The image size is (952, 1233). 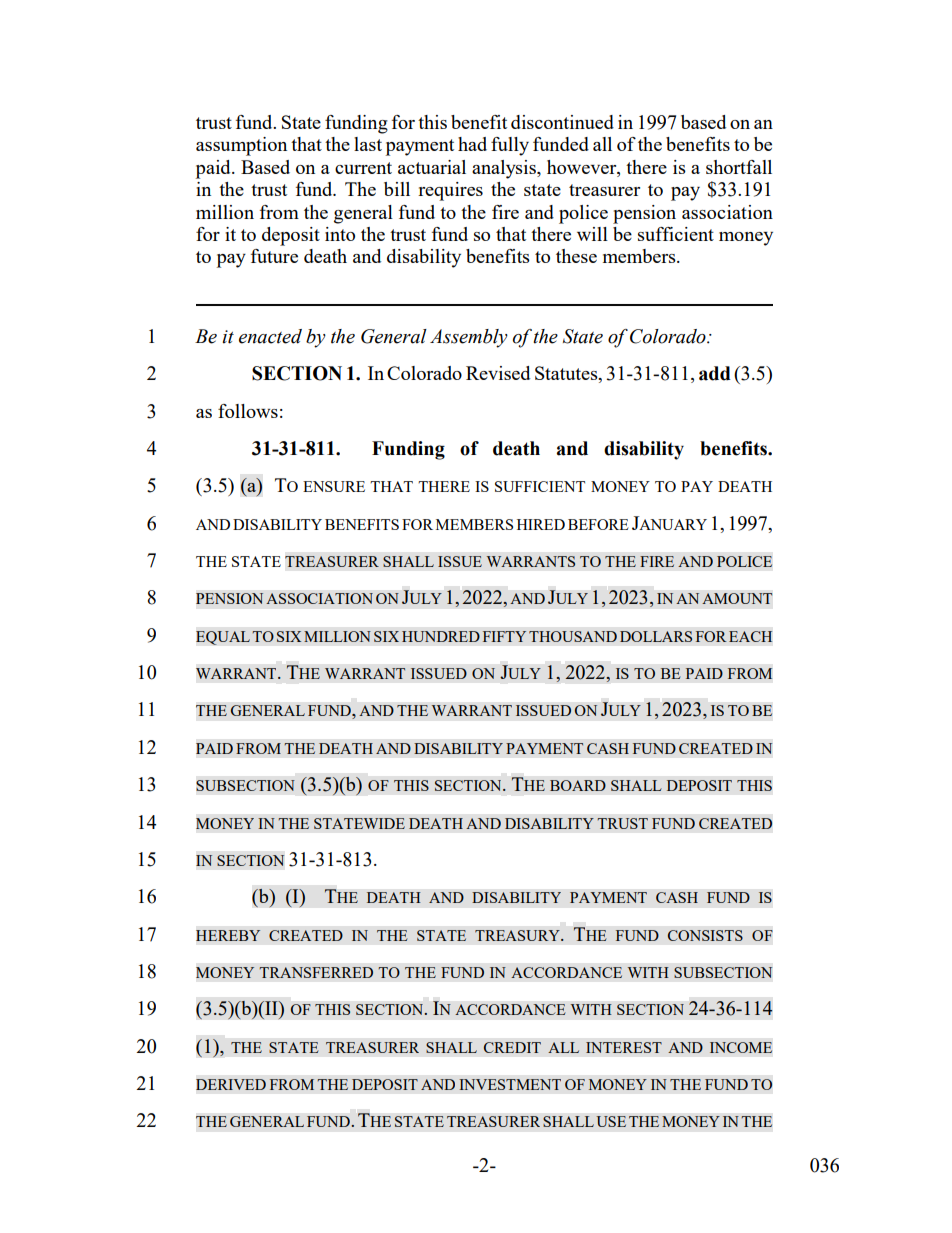 I want to click on DOLLARS, so click(x=656, y=636).
